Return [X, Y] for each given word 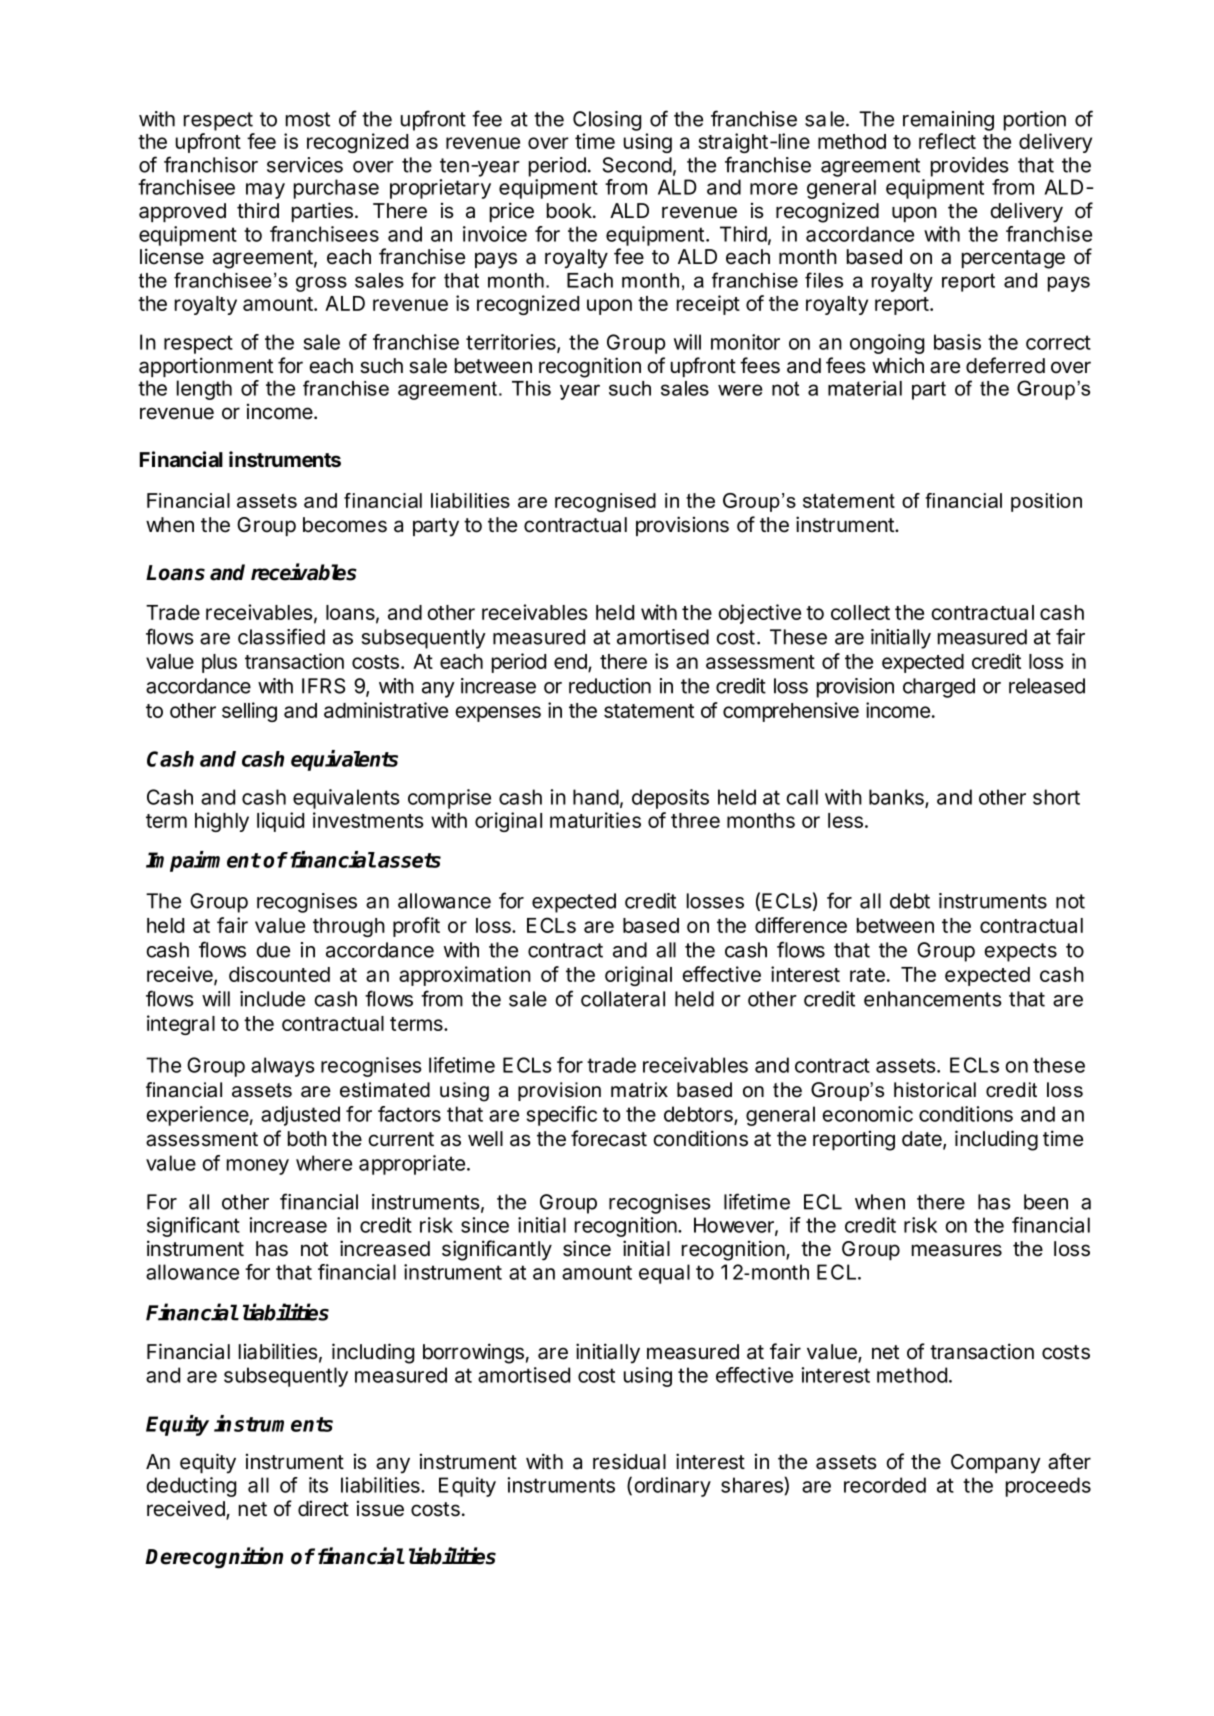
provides [970, 167]
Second [637, 165]
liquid [280, 822]
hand [596, 797]
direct [323, 1509]
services [305, 165]
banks [897, 798]
